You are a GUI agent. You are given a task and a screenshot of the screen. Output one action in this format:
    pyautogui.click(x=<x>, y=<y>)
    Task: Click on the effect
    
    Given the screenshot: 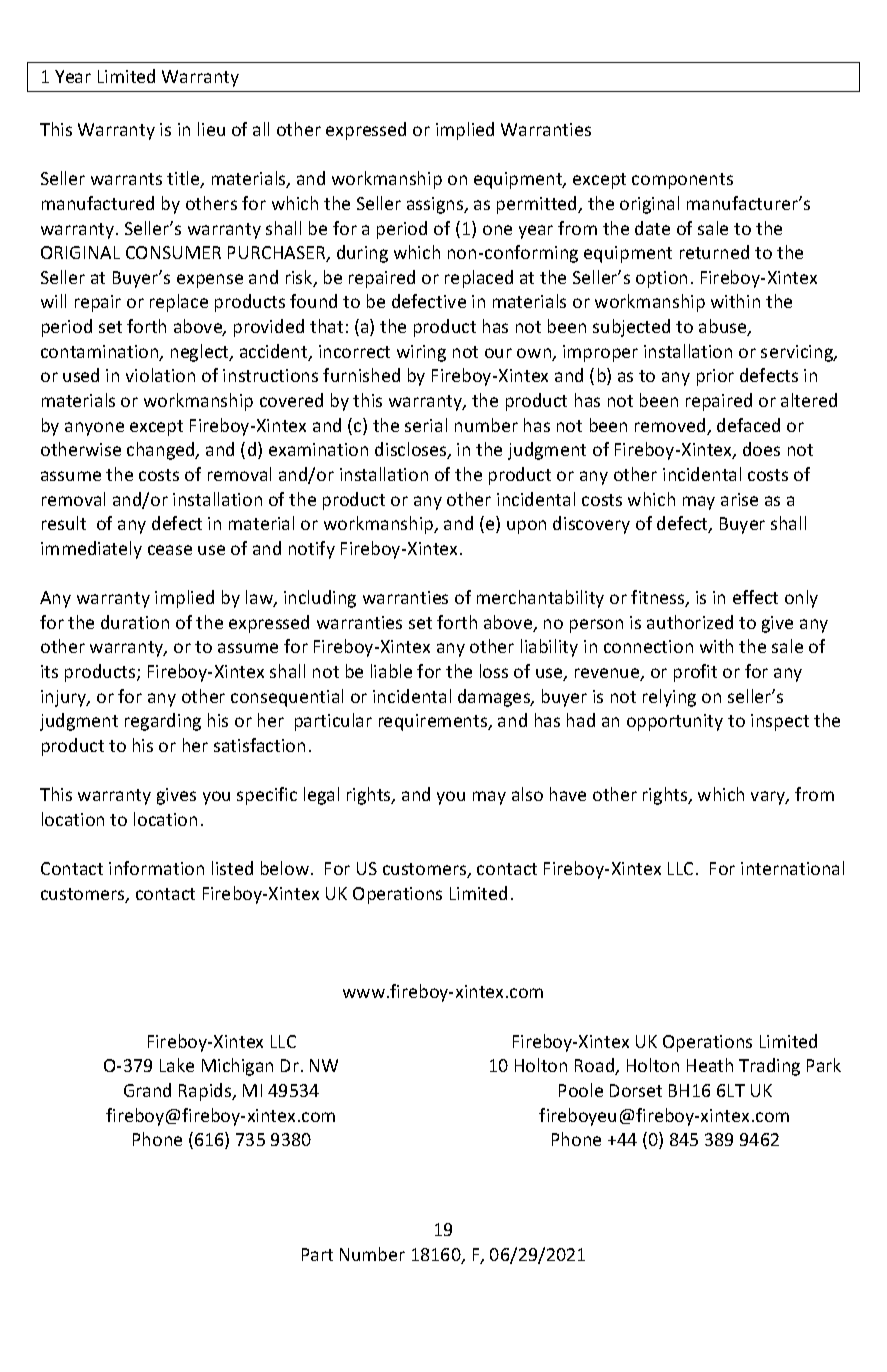 What is the action you would take?
    pyautogui.click(x=755, y=597)
